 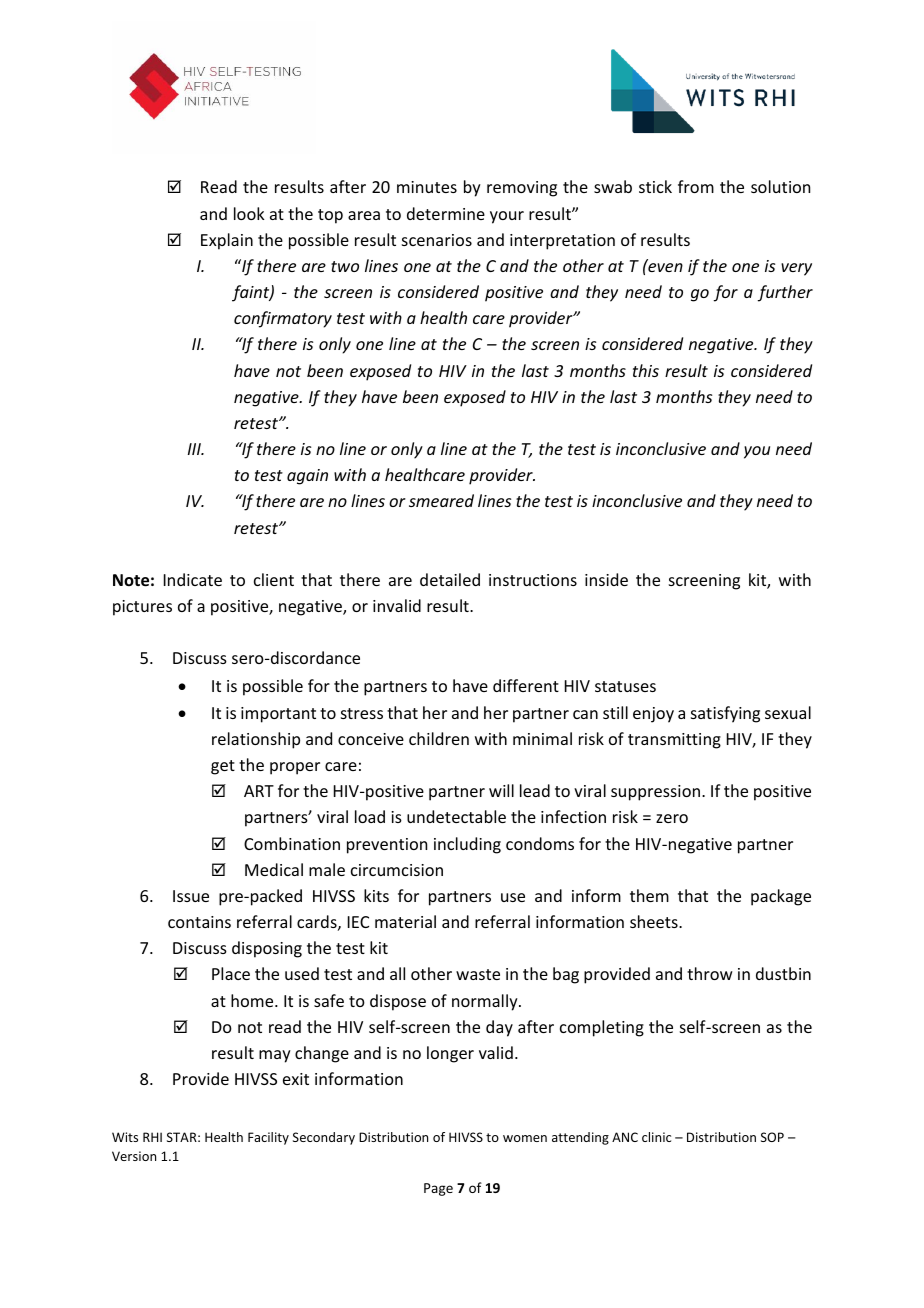 I want to click on including, so click(x=467, y=845).
